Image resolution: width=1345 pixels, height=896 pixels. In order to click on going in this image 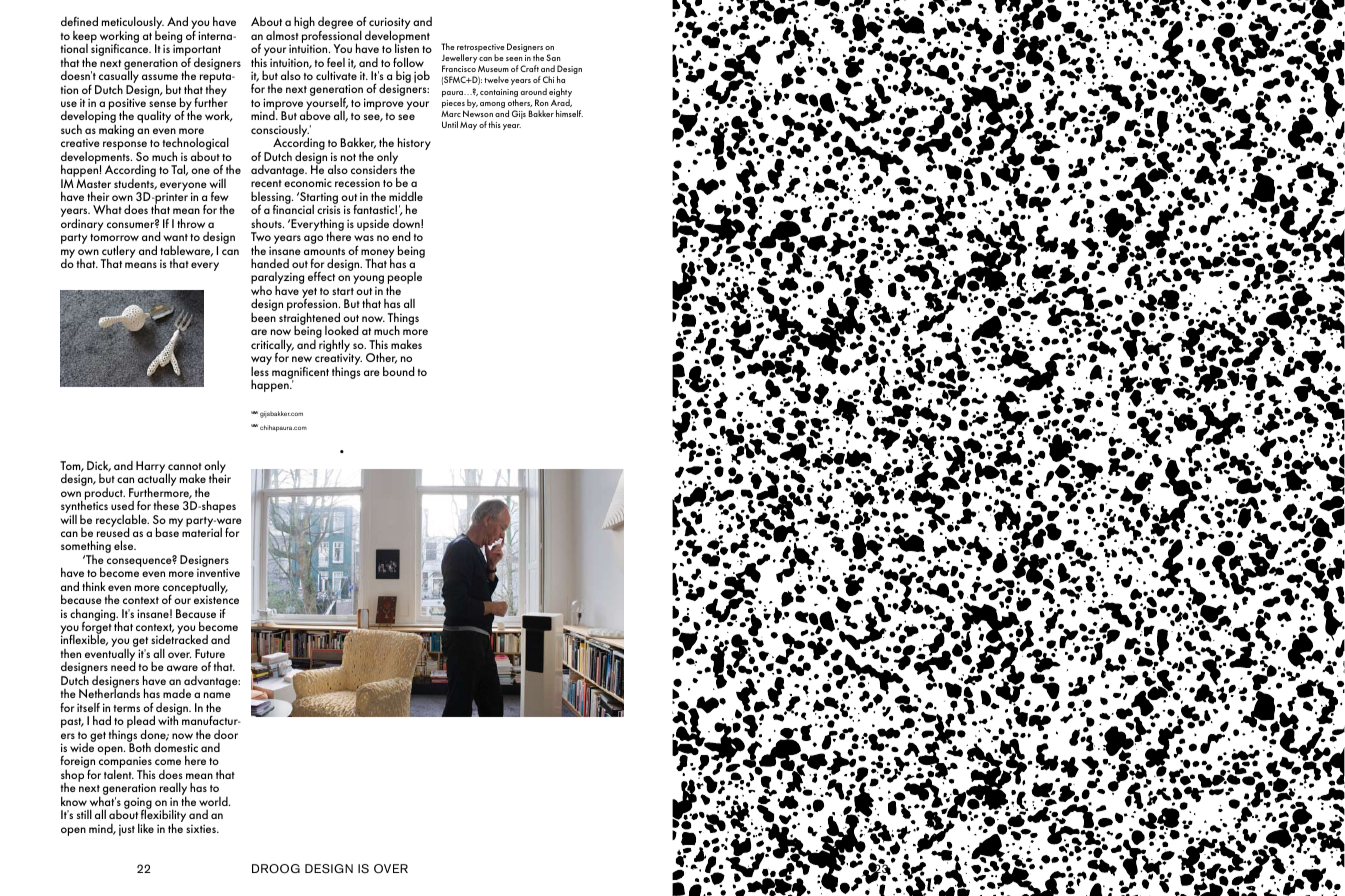, I will do `click(138, 804)`.
